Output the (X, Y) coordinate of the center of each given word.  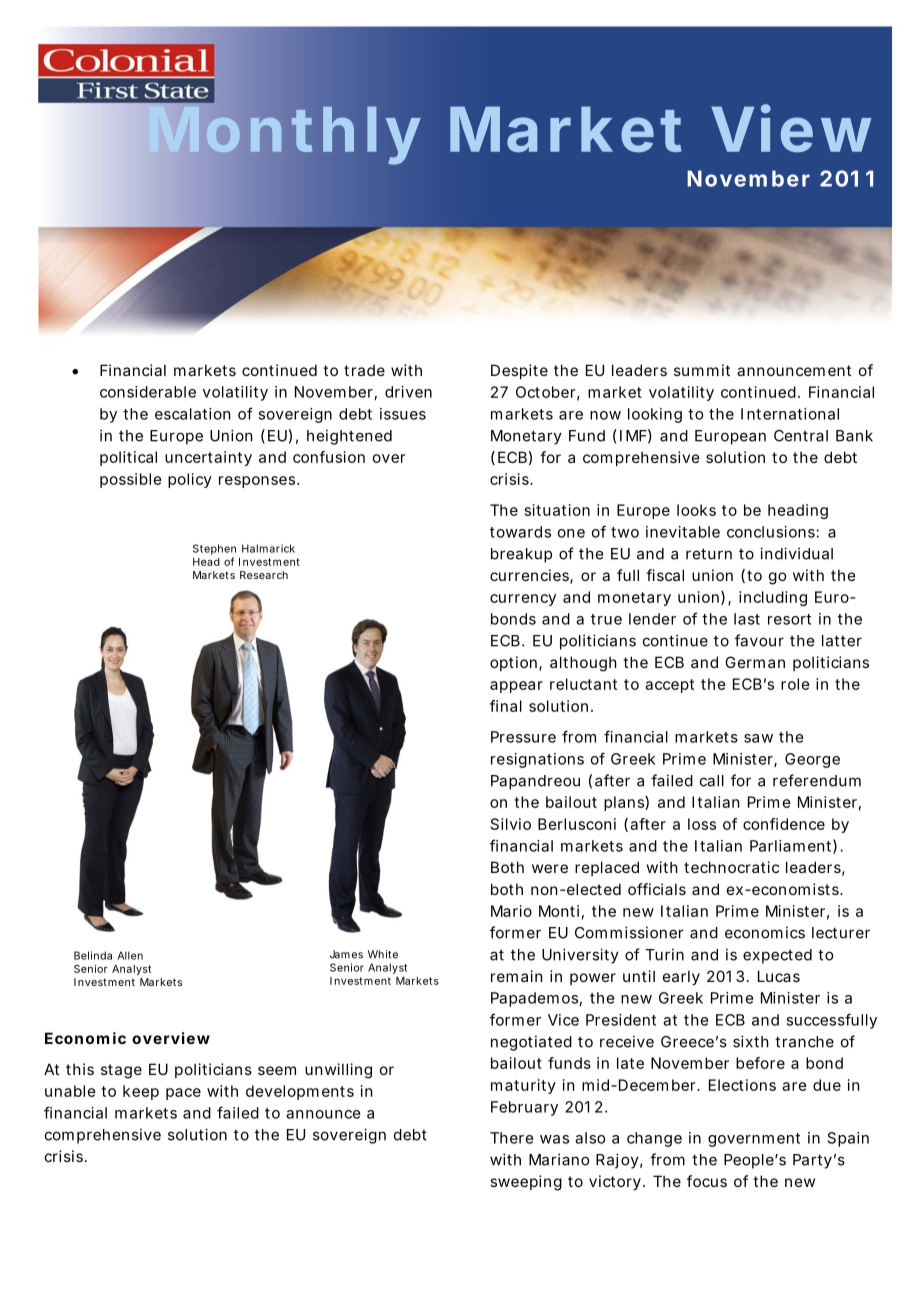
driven (408, 392)
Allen (130, 955)
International (790, 414)
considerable (148, 392)
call (712, 781)
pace (183, 1094)
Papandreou (535, 782)
